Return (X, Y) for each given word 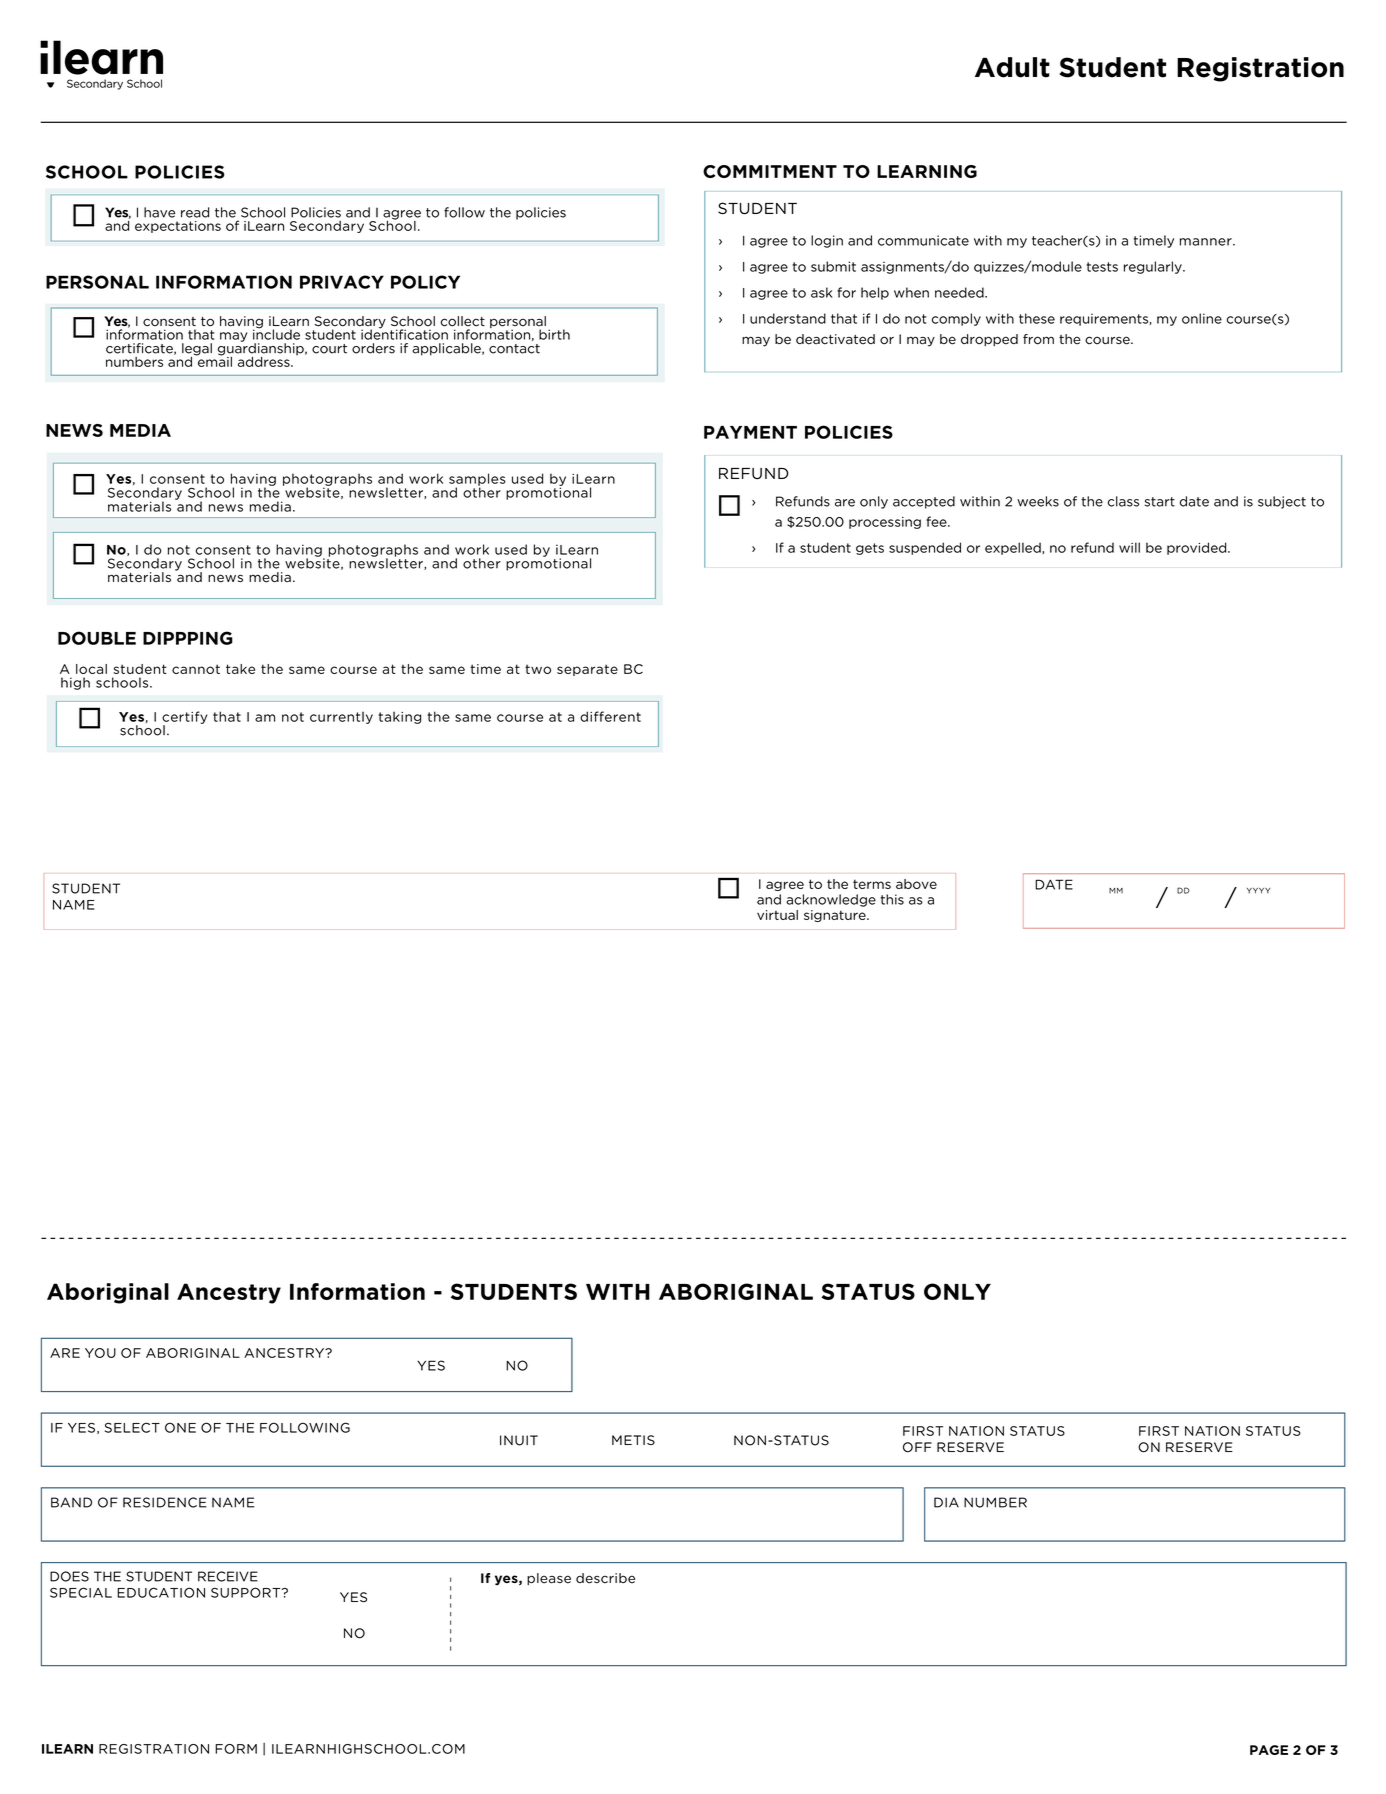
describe (605, 1578)
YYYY (1258, 891)
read (195, 212)
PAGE (1269, 1750)
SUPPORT (247, 1592)
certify (184, 718)
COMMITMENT (770, 171)
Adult (1012, 67)
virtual (777, 915)
